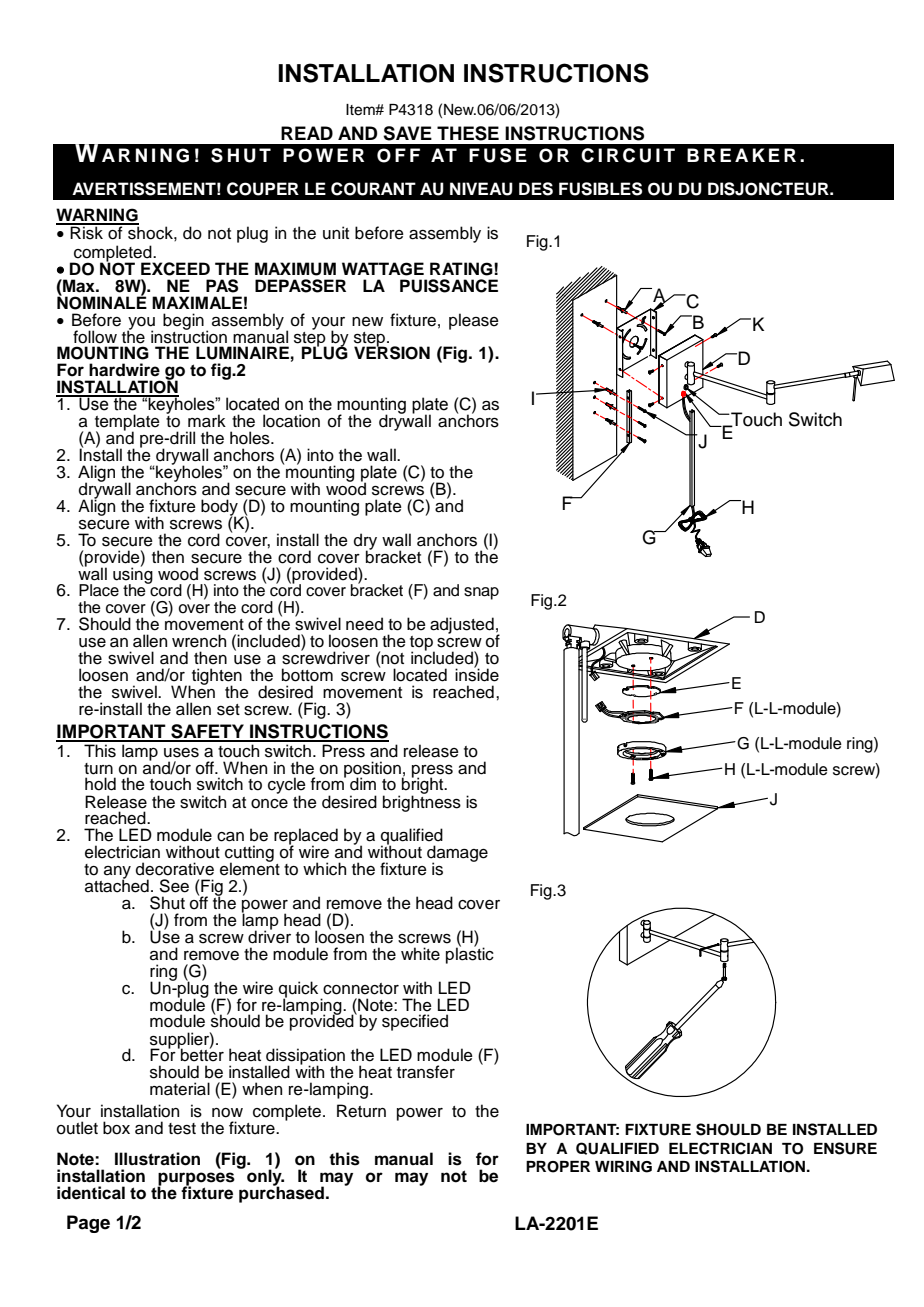 Image resolution: width=924 pixels, height=1307 pixels. I want to click on damage, so click(457, 854).
